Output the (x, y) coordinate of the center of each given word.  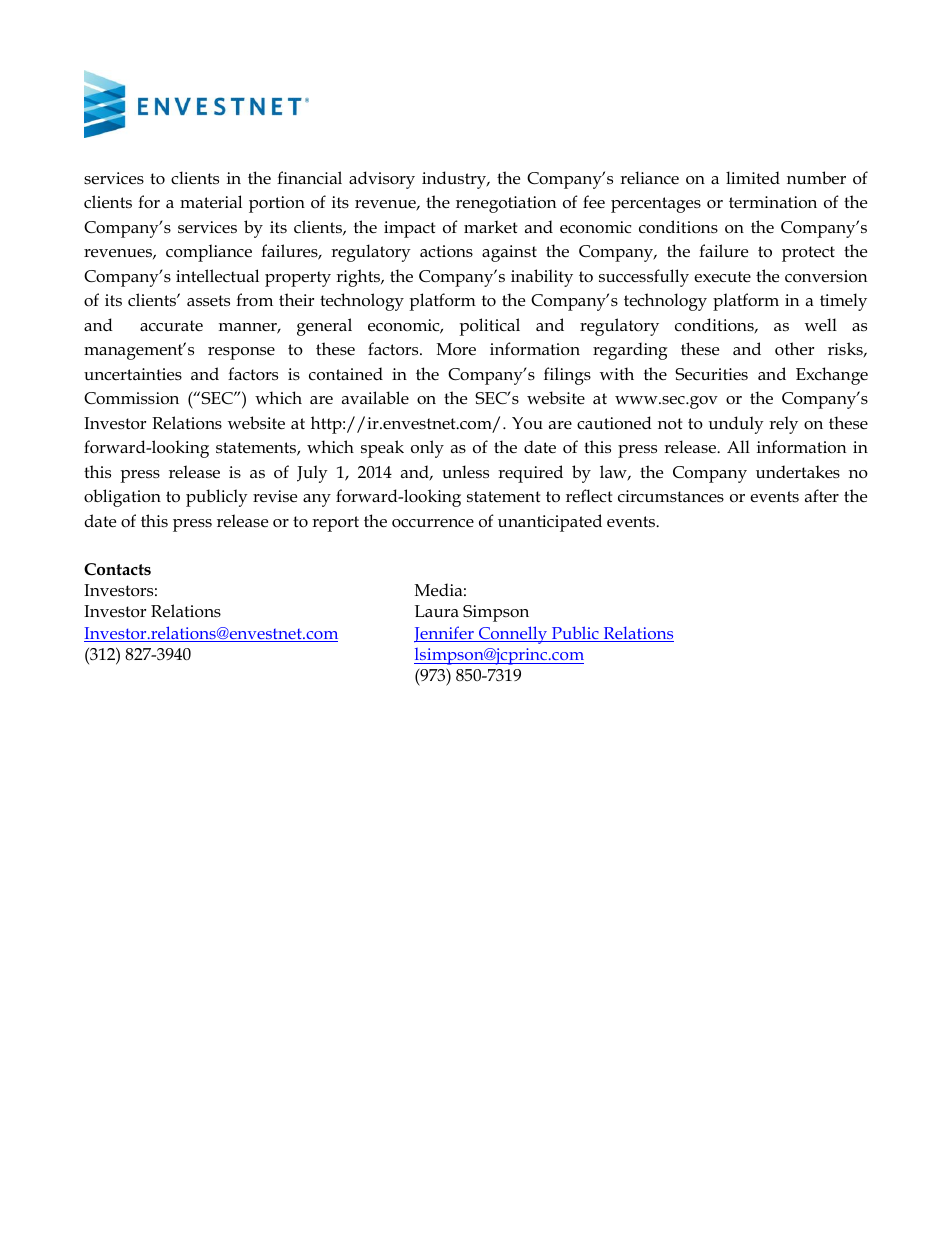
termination (773, 202)
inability (542, 278)
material (211, 202)
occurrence (433, 523)
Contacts (117, 569)
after (822, 495)
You (527, 423)
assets (208, 301)
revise (275, 496)
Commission (131, 398)
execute (722, 277)
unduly (736, 425)
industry (455, 180)
